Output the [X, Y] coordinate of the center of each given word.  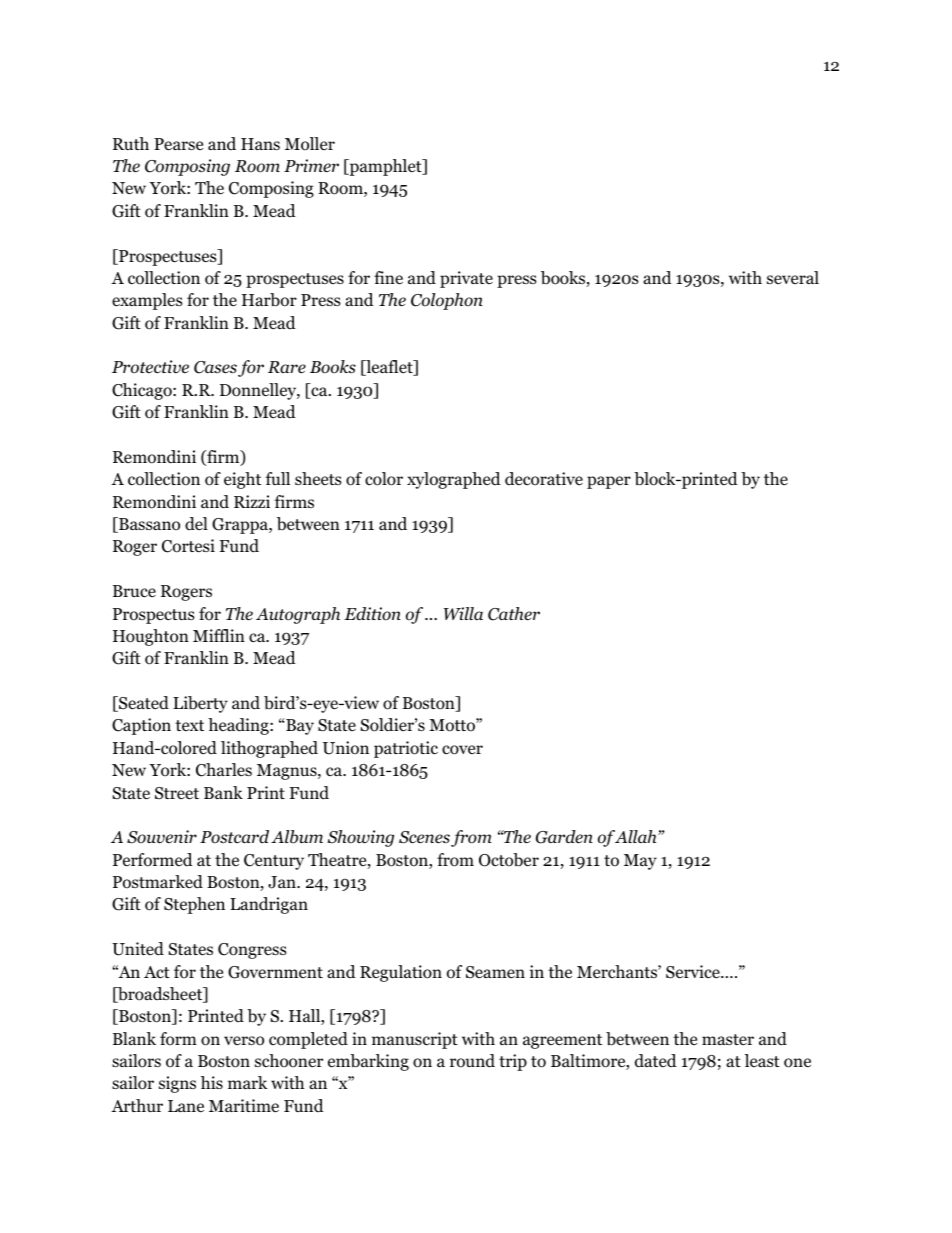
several [793, 277]
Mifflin [219, 635]
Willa [463, 613]
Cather [514, 614]
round [472, 1061]
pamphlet [385, 167]
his [212, 1082]
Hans [260, 144]
